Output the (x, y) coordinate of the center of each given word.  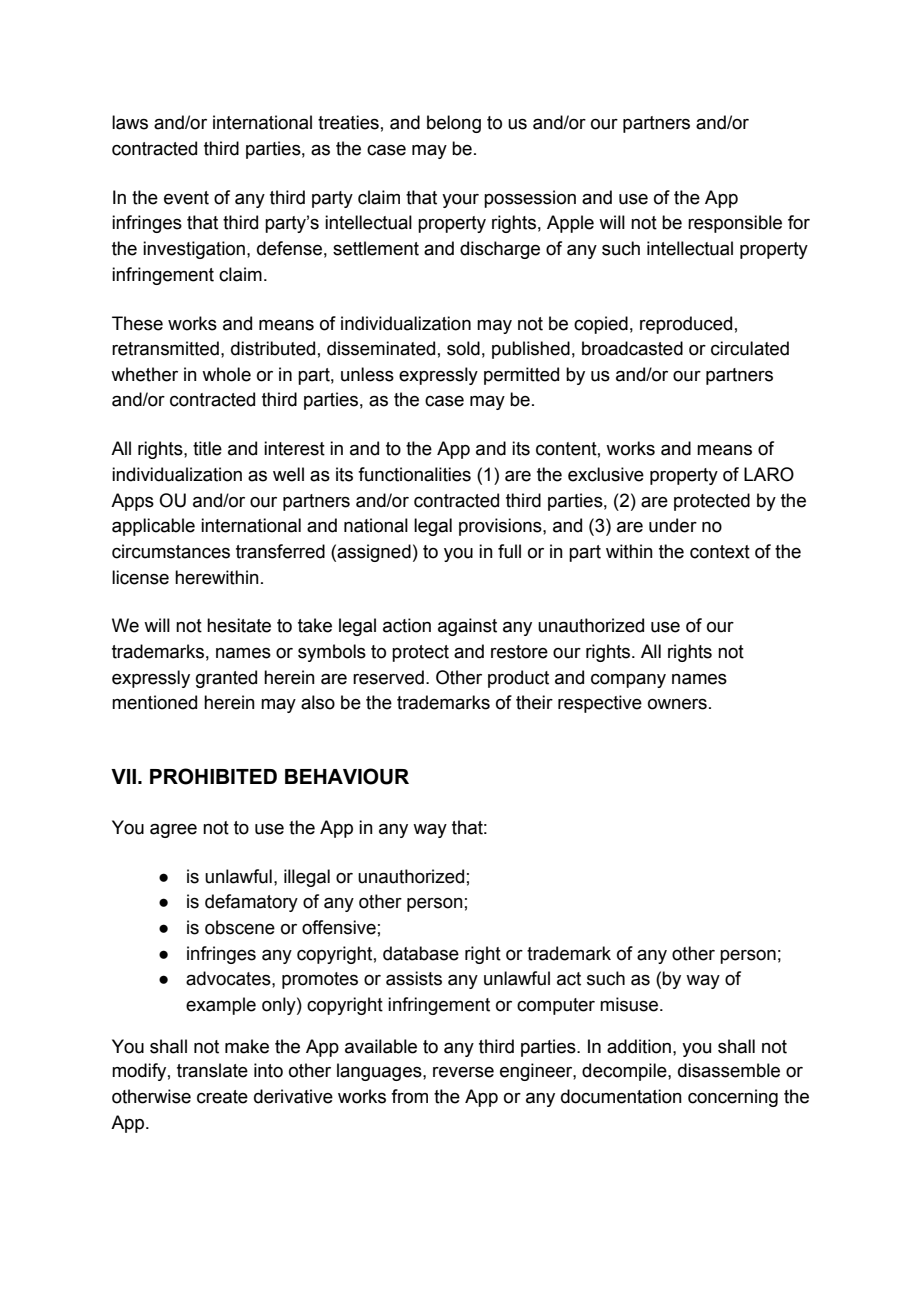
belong (454, 124)
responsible (735, 224)
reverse (463, 1072)
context (720, 552)
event (186, 198)
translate (212, 1070)
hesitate (239, 625)
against (467, 627)
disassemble (729, 1070)
